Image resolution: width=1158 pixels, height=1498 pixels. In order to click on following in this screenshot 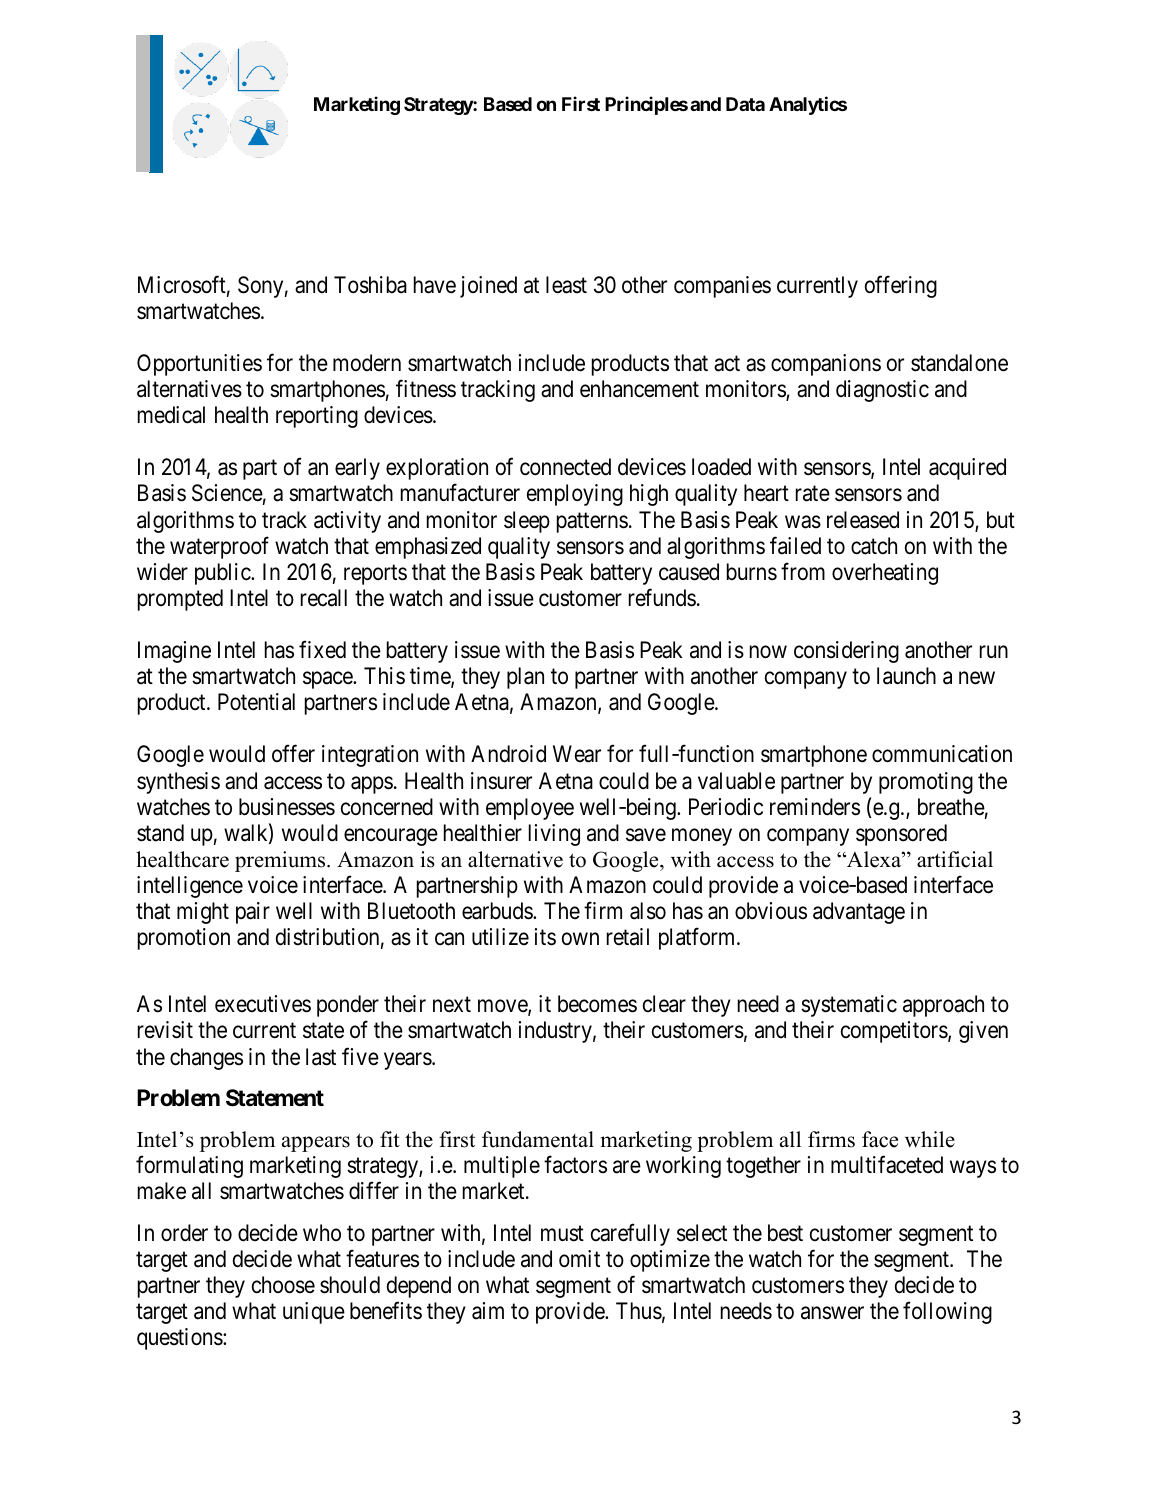, I will do `click(947, 1312)`.
